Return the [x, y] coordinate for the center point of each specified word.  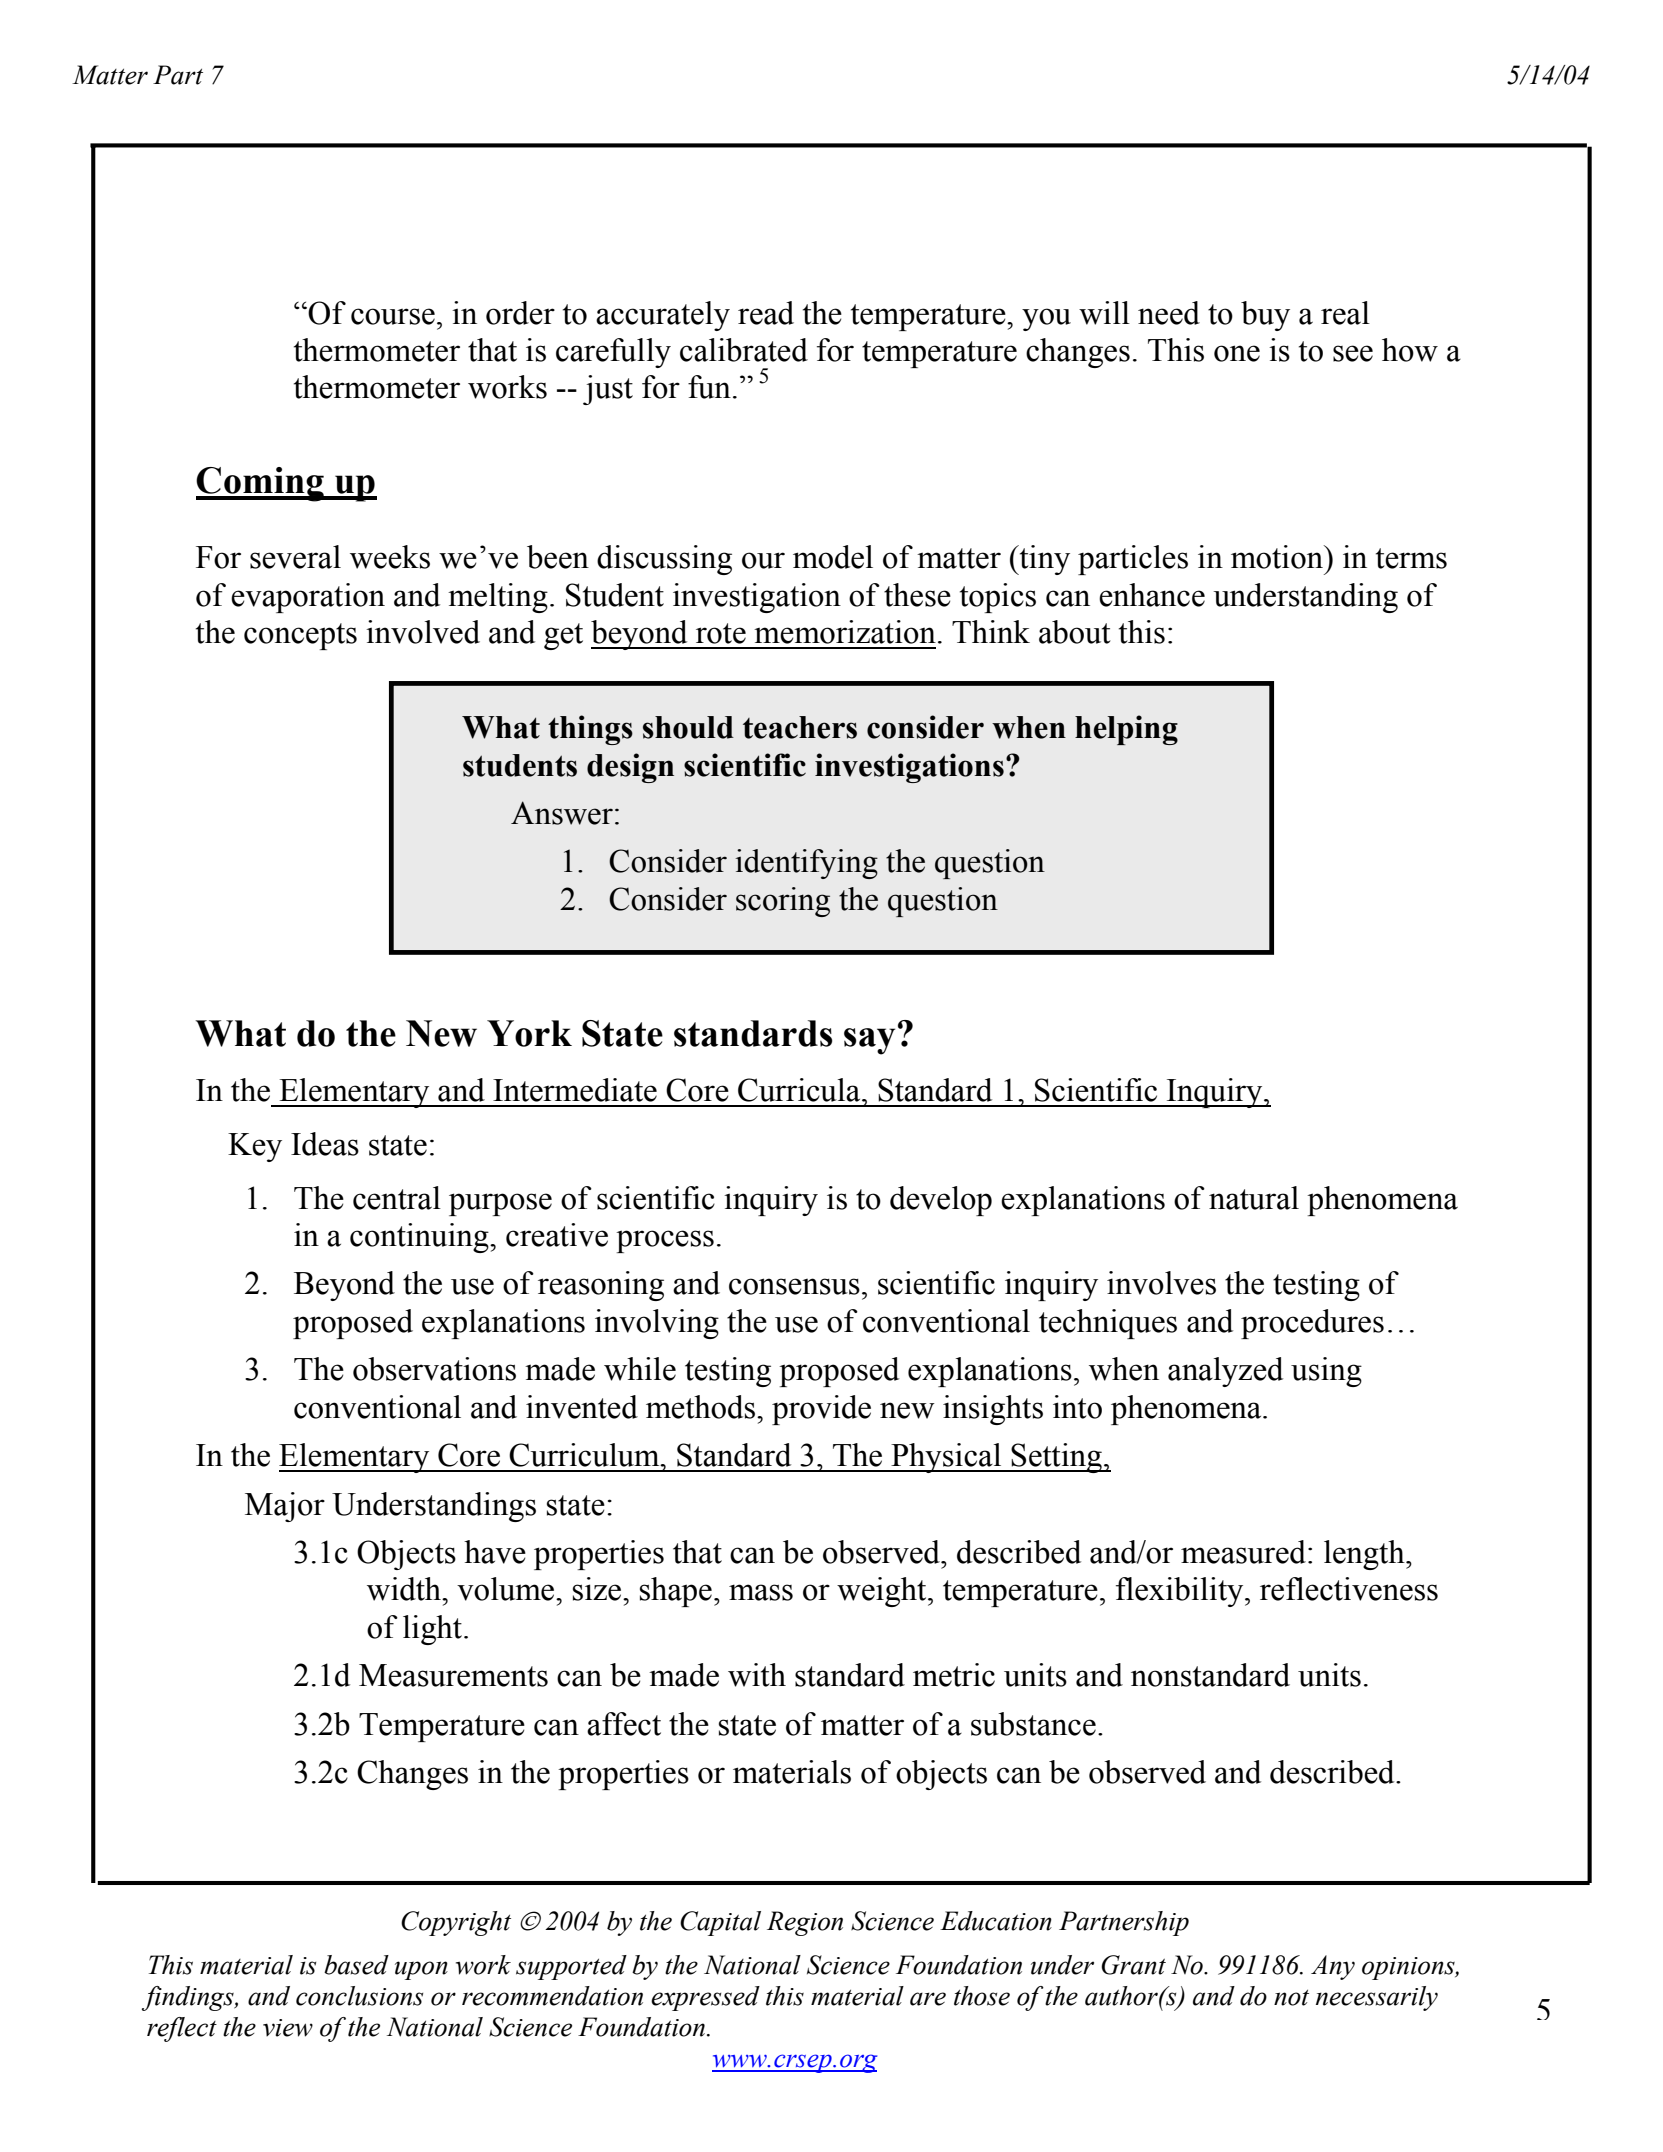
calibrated [744, 350]
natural [1254, 1198]
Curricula [800, 1090]
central [397, 1198]
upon [421, 1970]
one [1237, 353]
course [393, 316]
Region [805, 1923]
